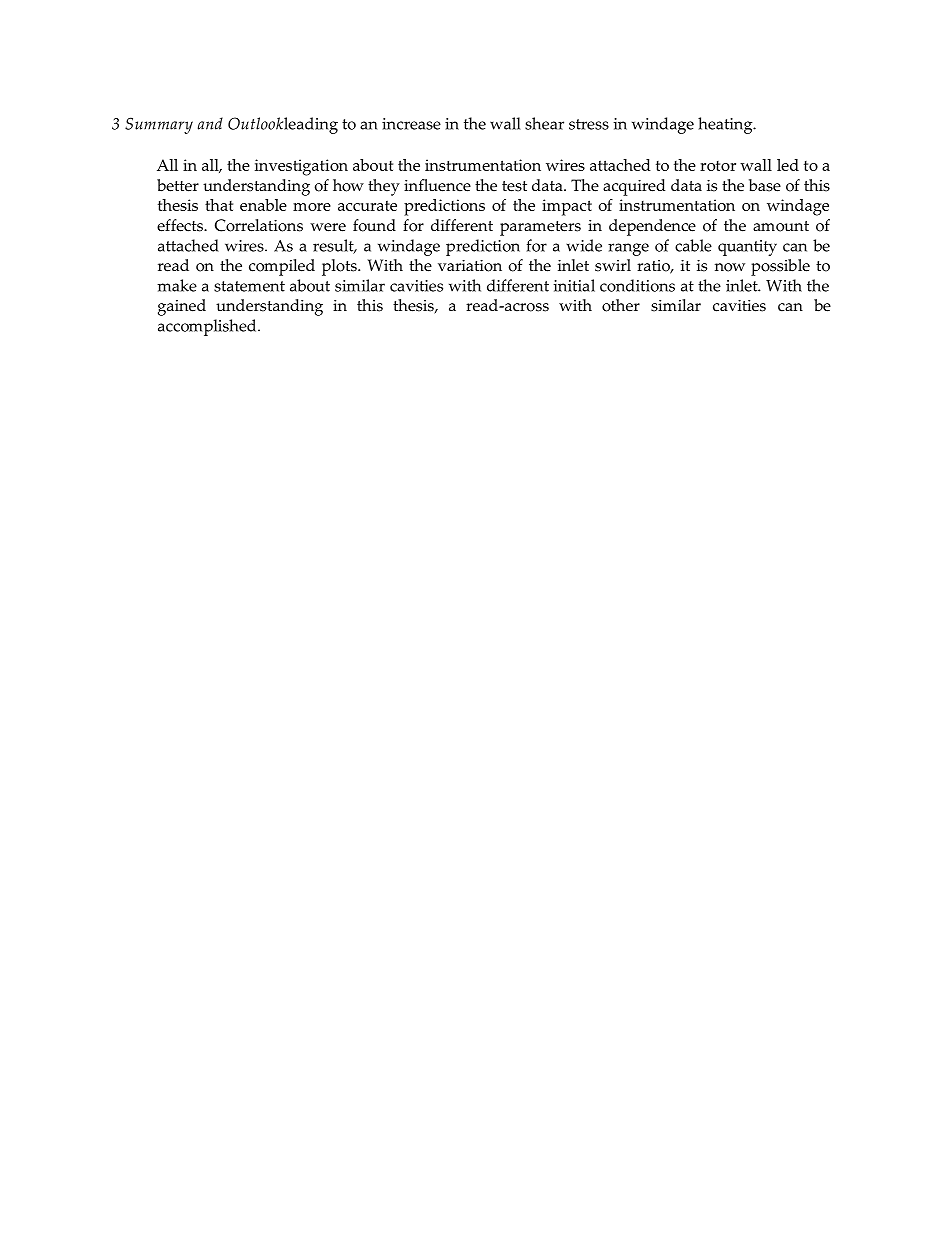  Describe the element at coordinates (219, 205) in the image. I see `that` at that location.
